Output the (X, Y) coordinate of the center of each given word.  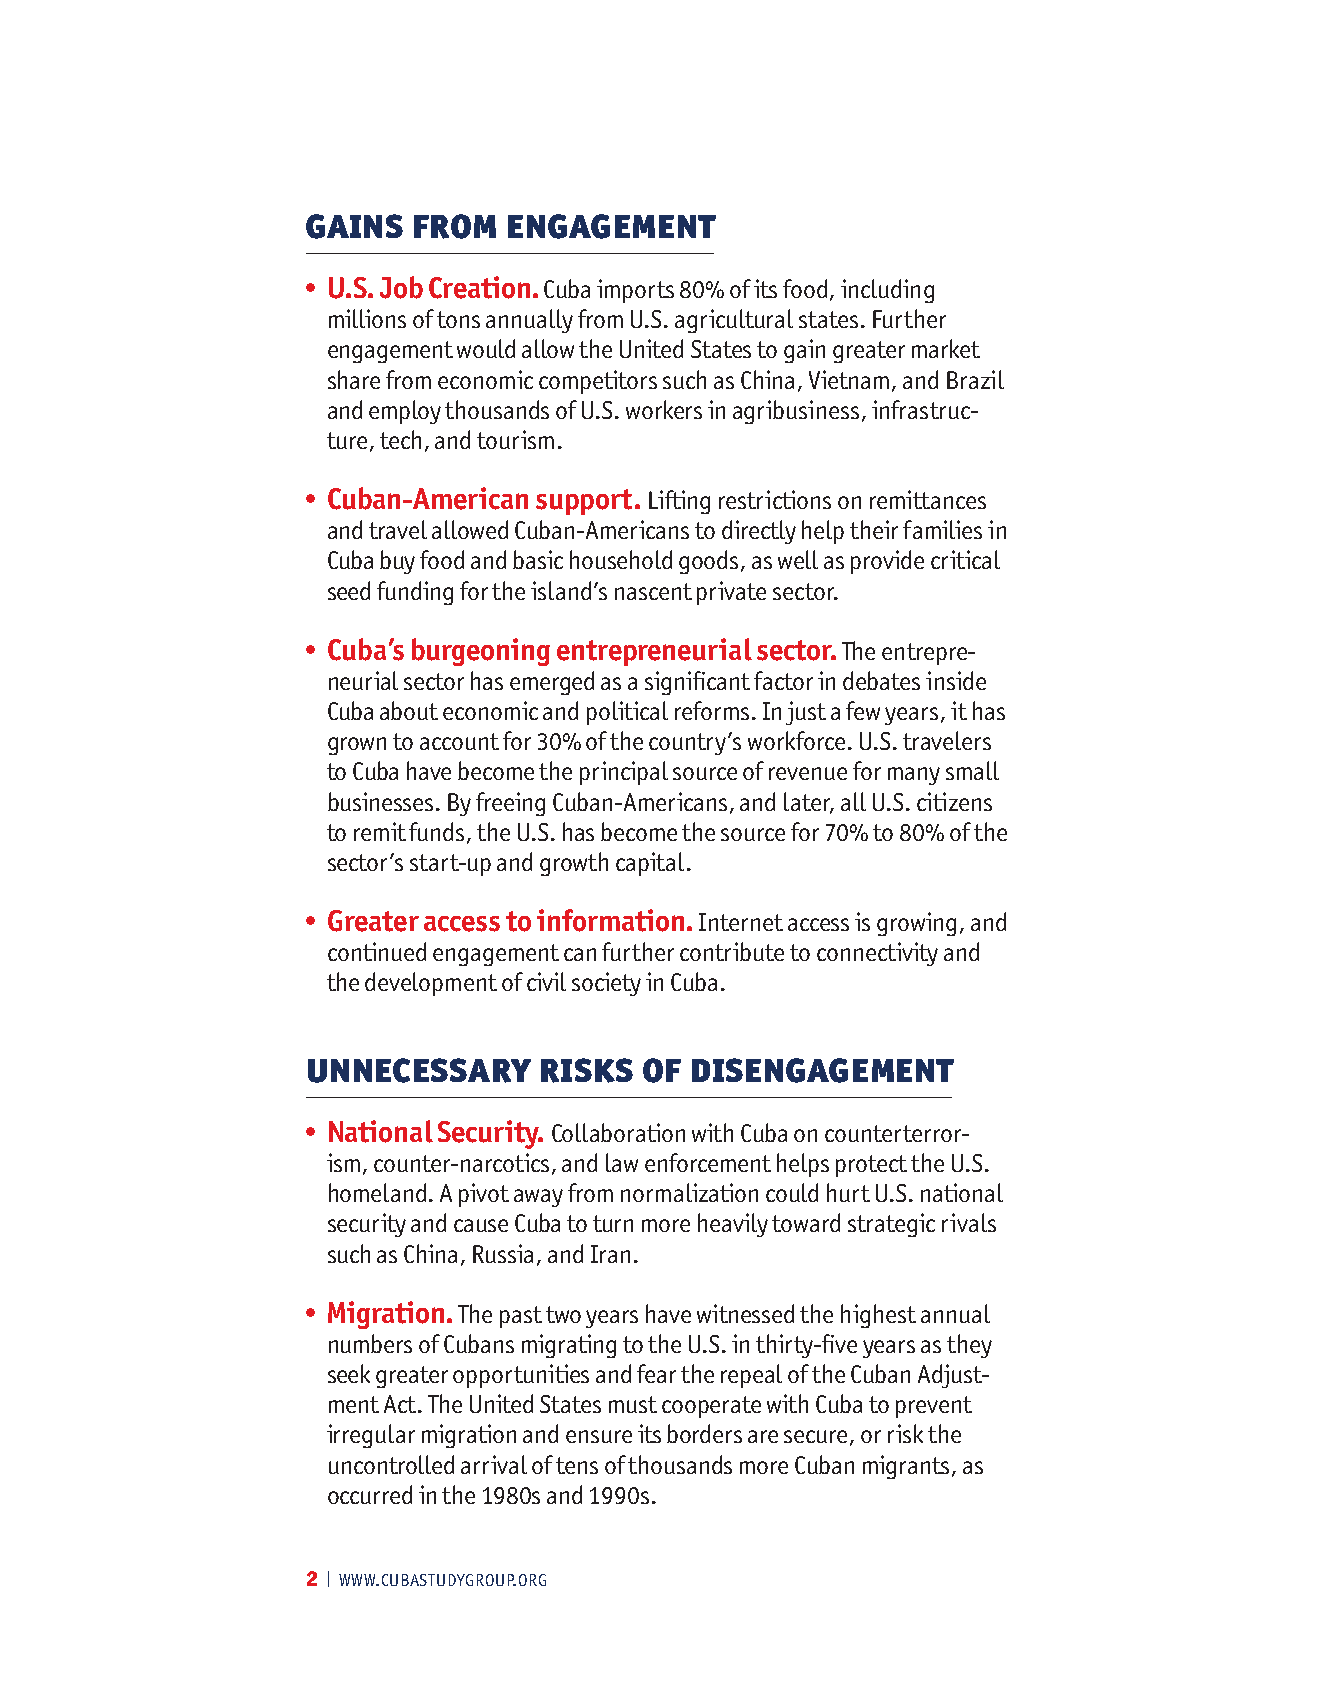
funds (436, 831)
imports (635, 291)
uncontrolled (391, 1464)
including (887, 291)
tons (458, 319)
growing (916, 924)
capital (650, 864)
